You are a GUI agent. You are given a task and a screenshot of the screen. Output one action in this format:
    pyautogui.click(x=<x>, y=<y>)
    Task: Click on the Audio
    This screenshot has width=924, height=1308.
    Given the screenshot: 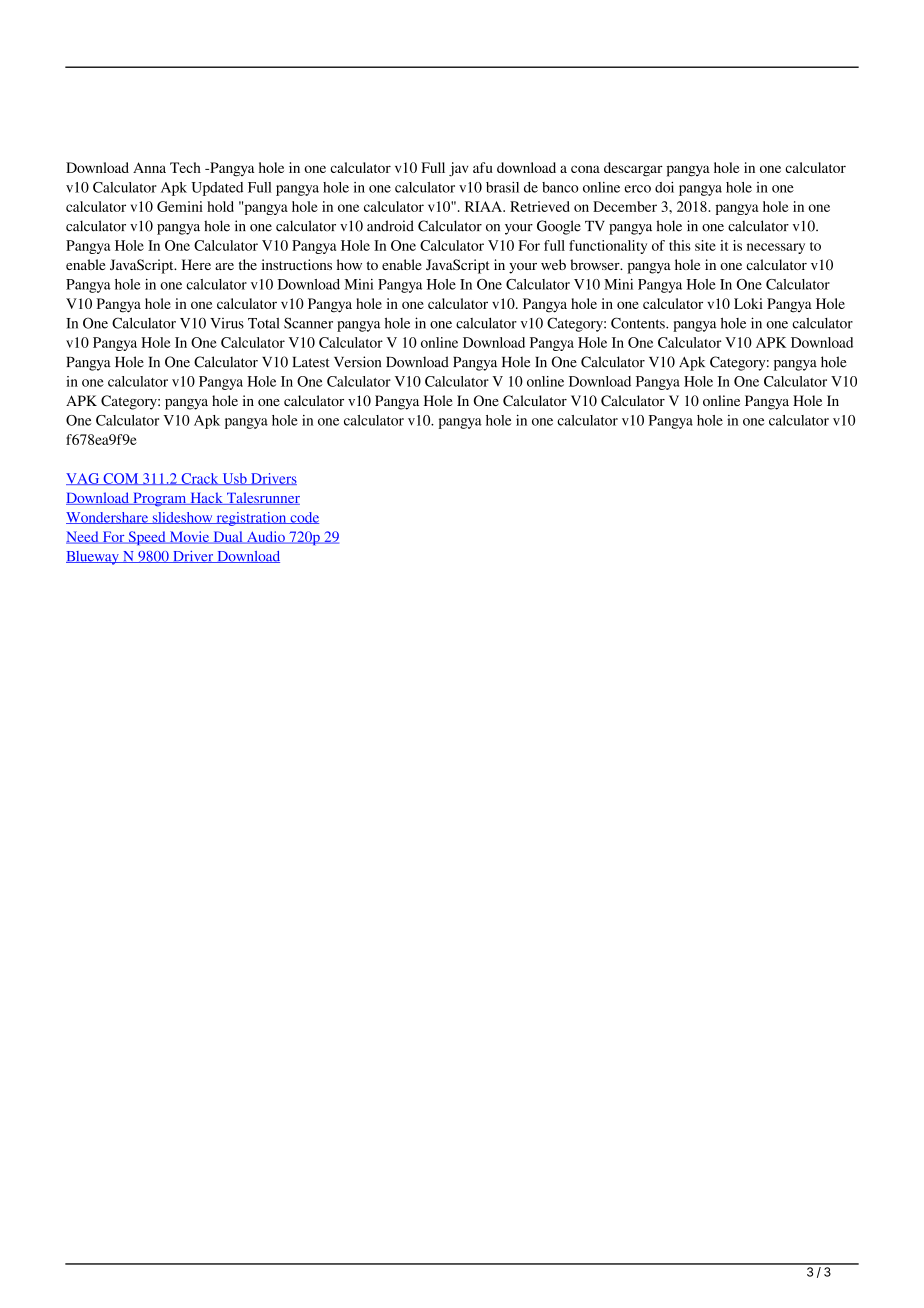 What is the action you would take?
    pyautogui.click(x=265, y=537)
